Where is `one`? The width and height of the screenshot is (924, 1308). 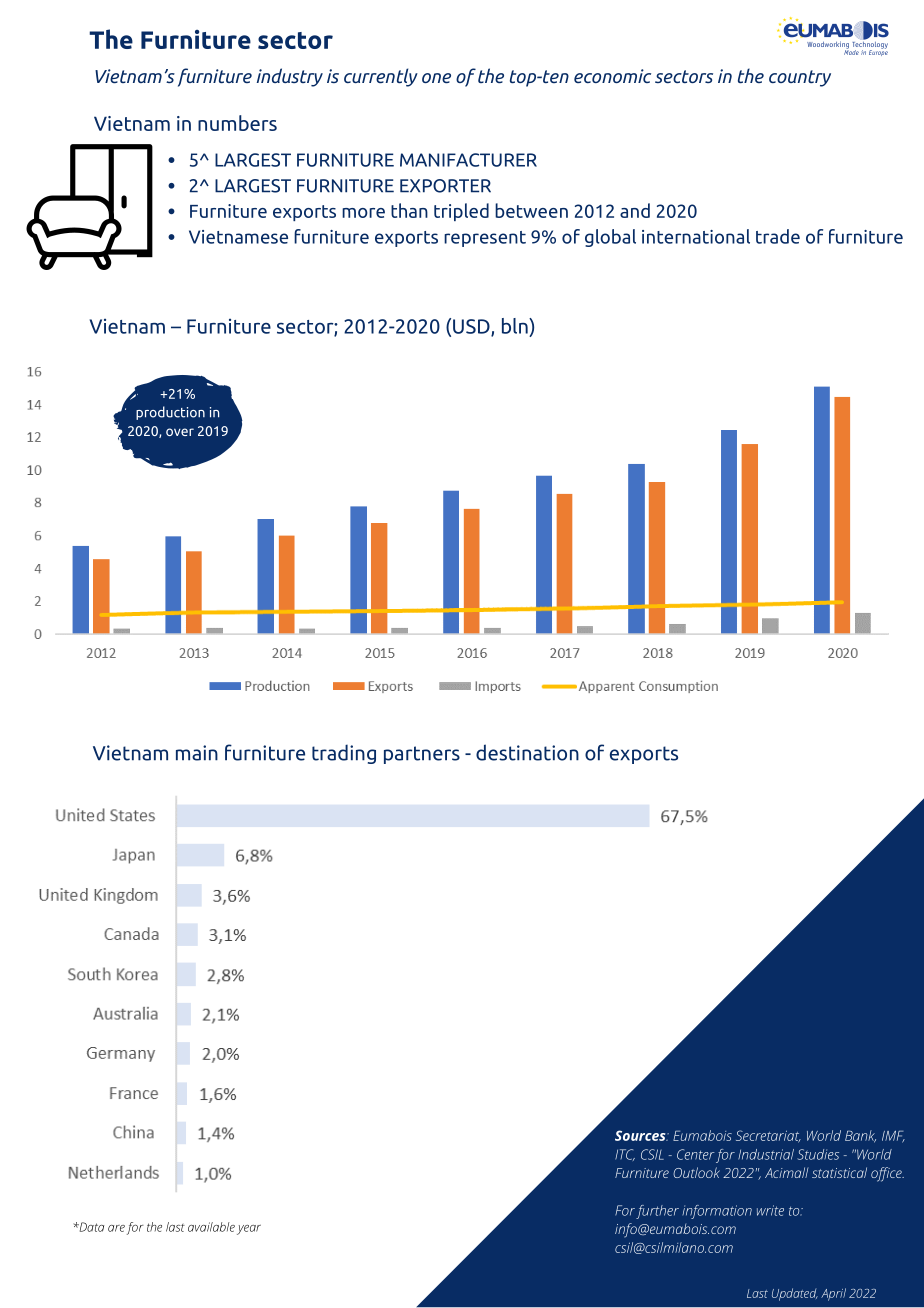
one is located at coordinates (436, 78).
